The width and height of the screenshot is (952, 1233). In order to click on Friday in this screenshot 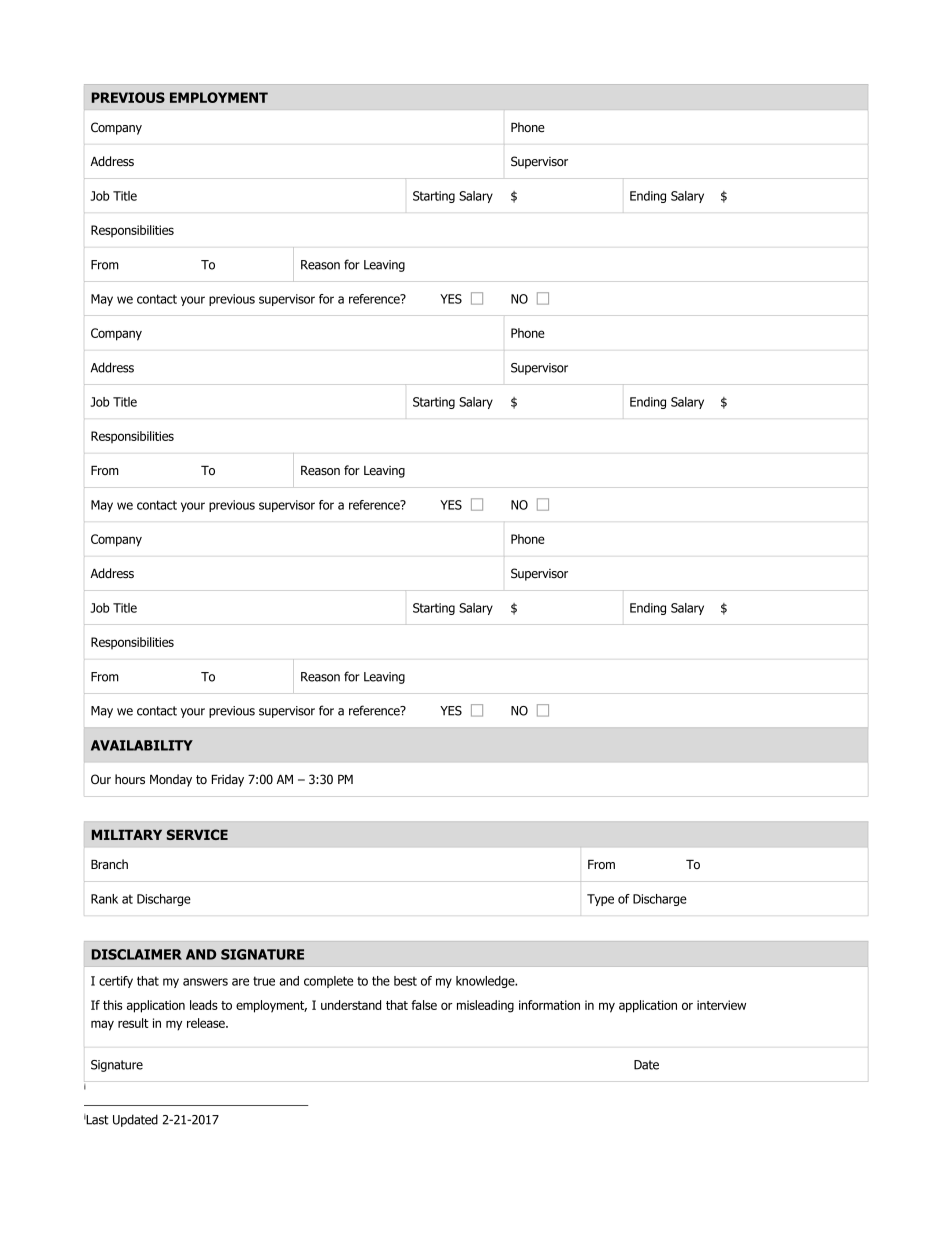, I will do `click(228, 780)`.
